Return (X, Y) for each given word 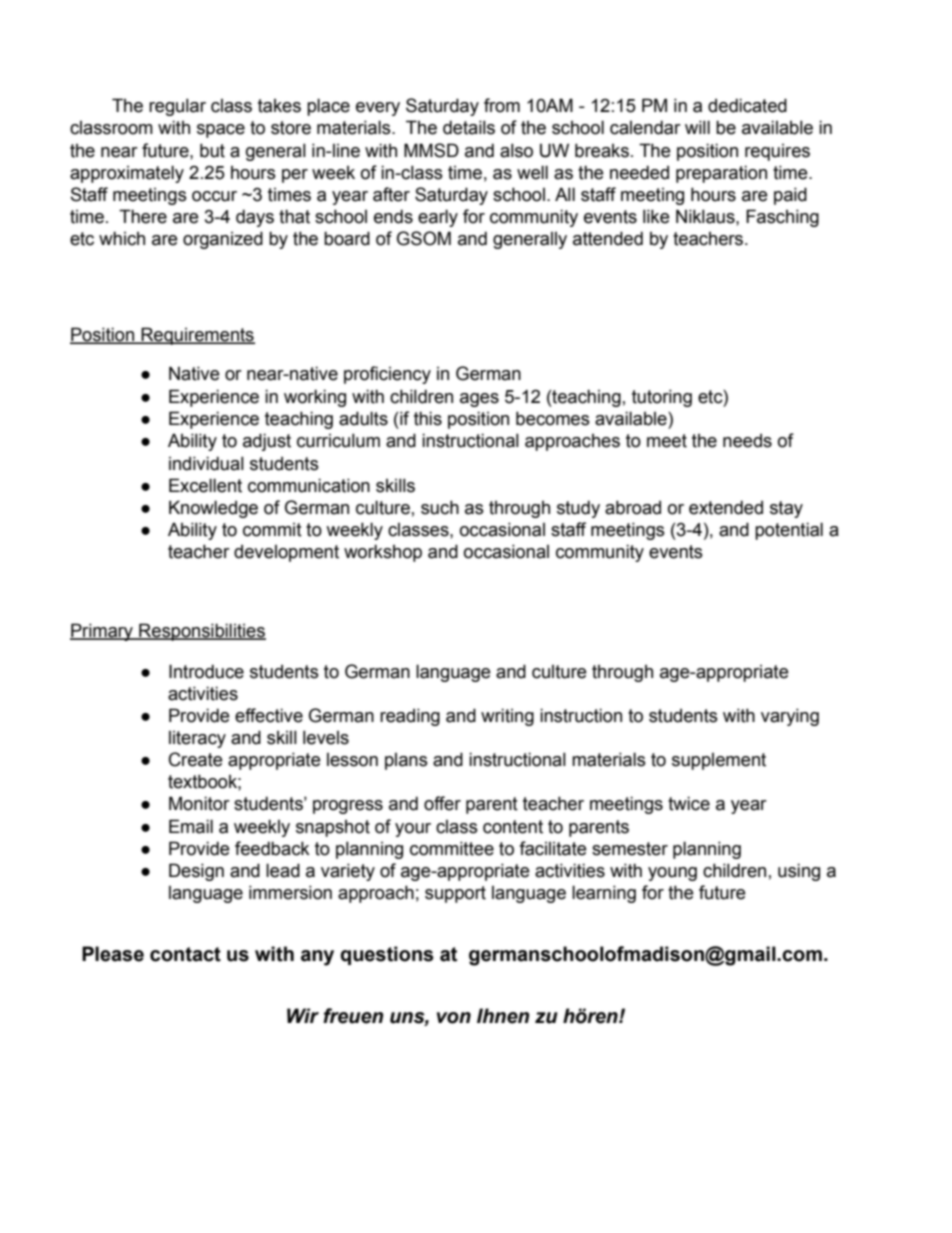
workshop (383, 553)
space (221, 131)
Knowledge (213, 509)
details (469, 127)
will (697, 127)
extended (726, 507)
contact (185, 954)
